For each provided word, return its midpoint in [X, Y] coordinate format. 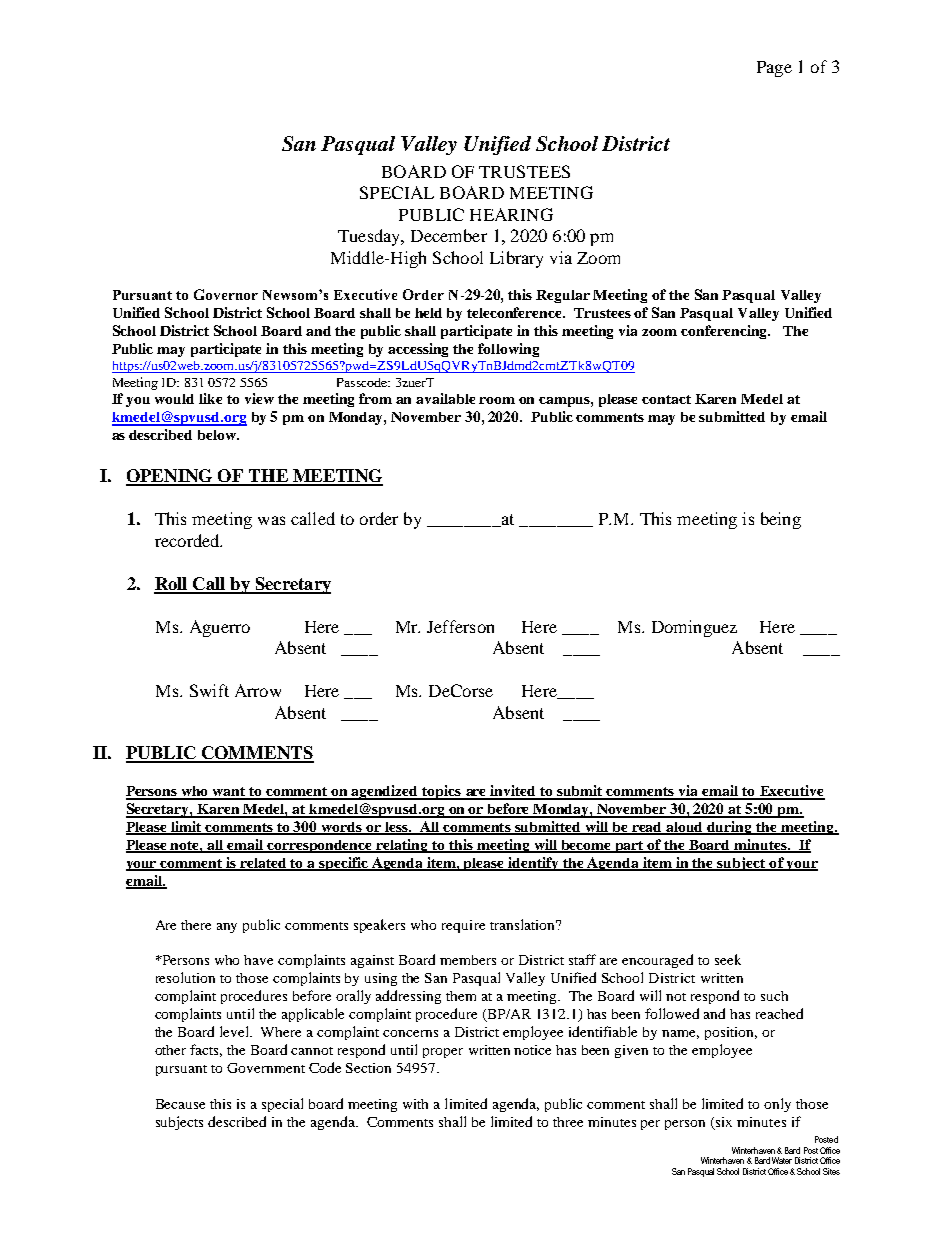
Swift [209, 690]
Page [774, 69]
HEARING [511, 214]
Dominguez [694, 628]
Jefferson [460, 626]
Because [180, 1104]
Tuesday [370, 237]
